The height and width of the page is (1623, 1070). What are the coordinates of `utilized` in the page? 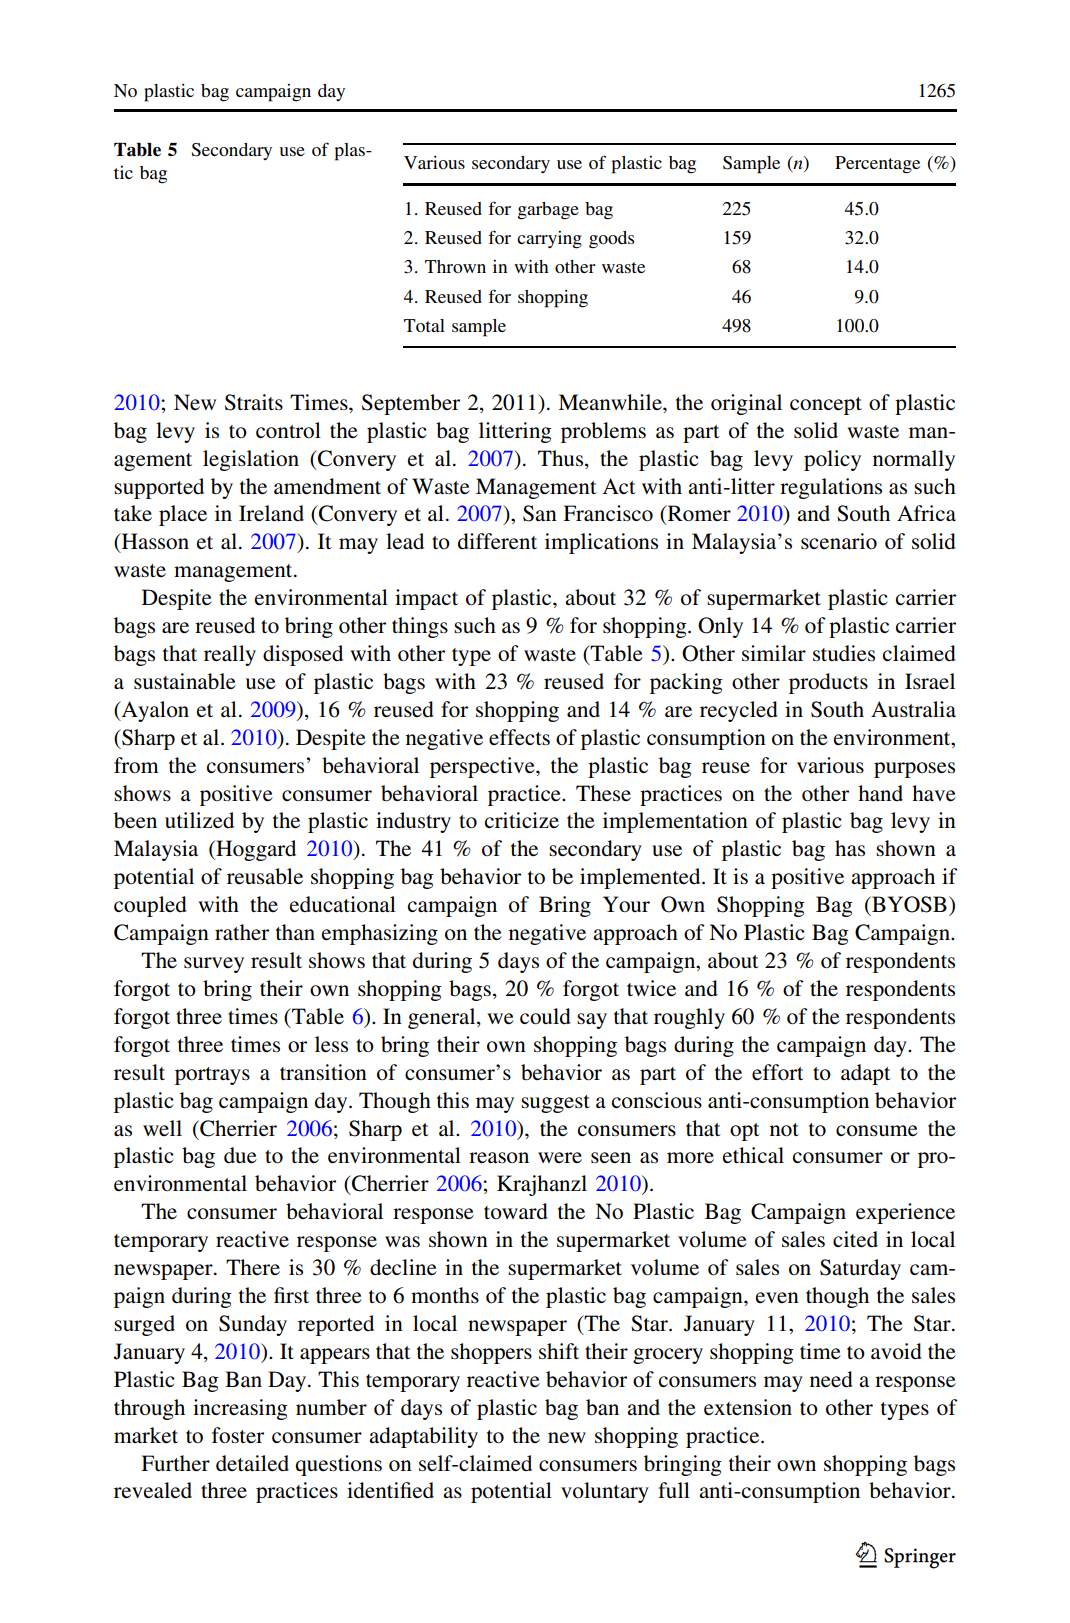 It's located at (199, 820).
